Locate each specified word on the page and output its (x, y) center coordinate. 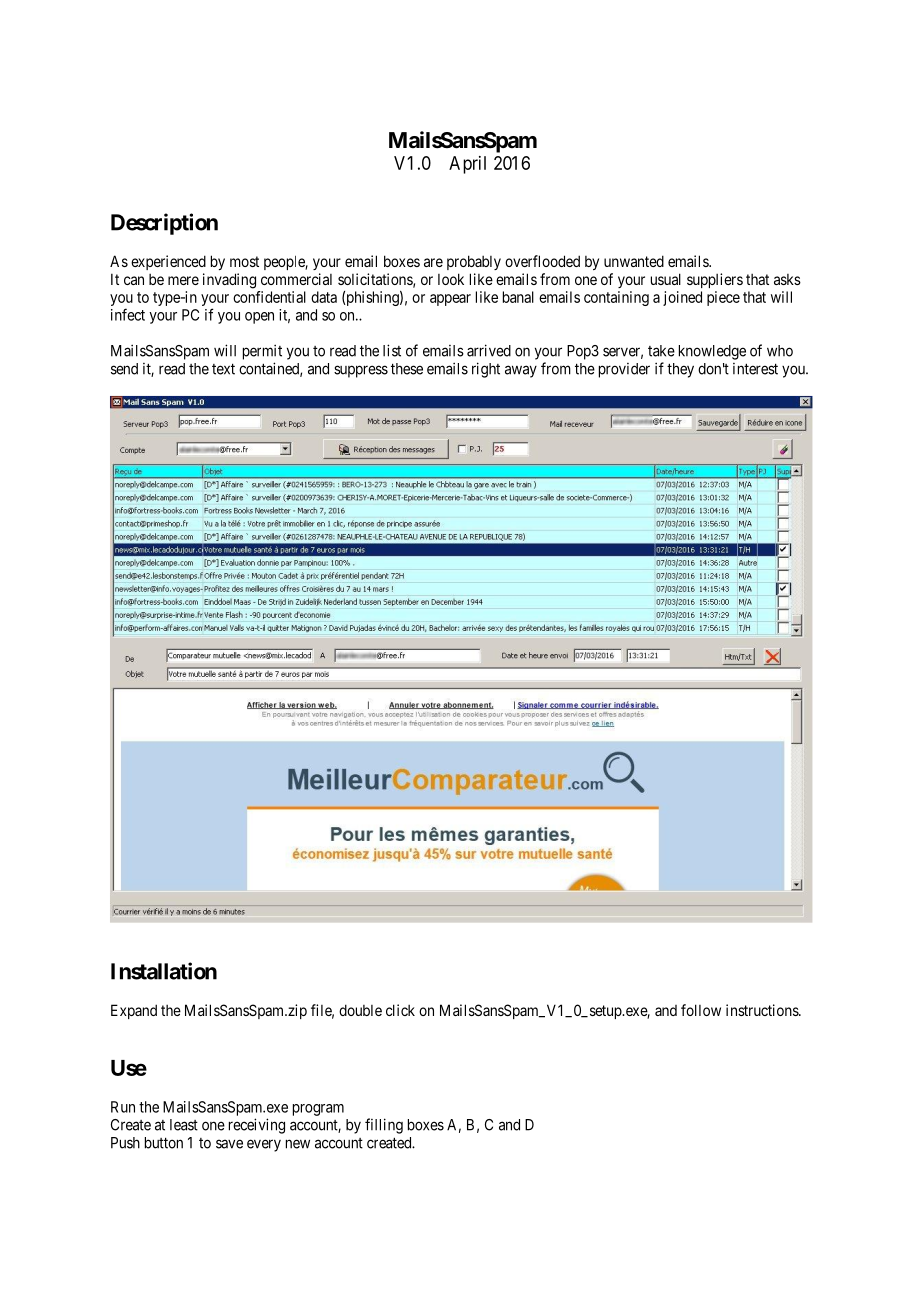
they (680, 370)
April (467, 165)
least (184, 1125)
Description (164, 224)
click (400, 1010)
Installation (164, 971)
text (223, 369)
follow (701, 1010)
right (486, 370)
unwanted (634, 261)
